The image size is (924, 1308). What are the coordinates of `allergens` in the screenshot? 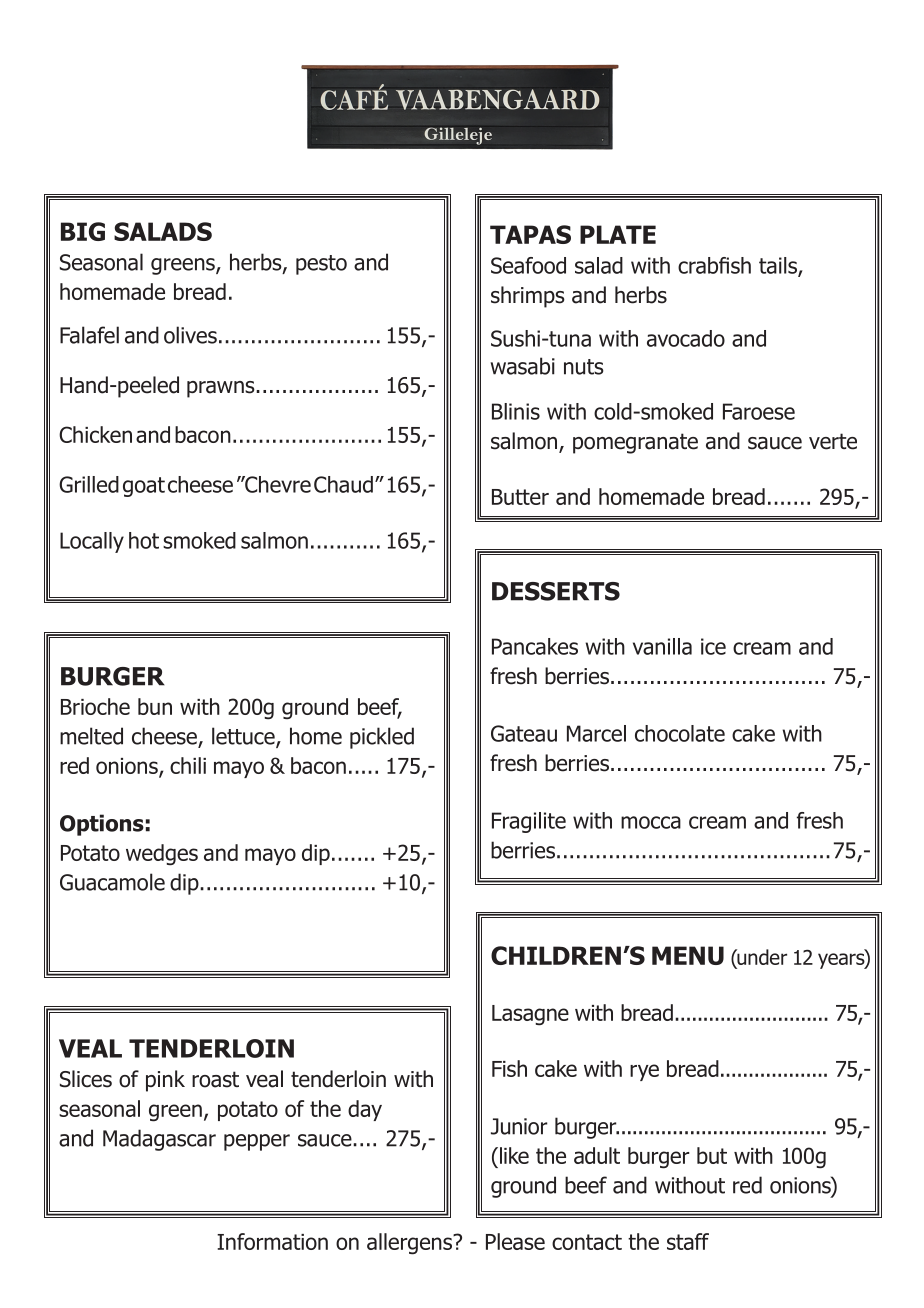 It's located at (410, 1244).
